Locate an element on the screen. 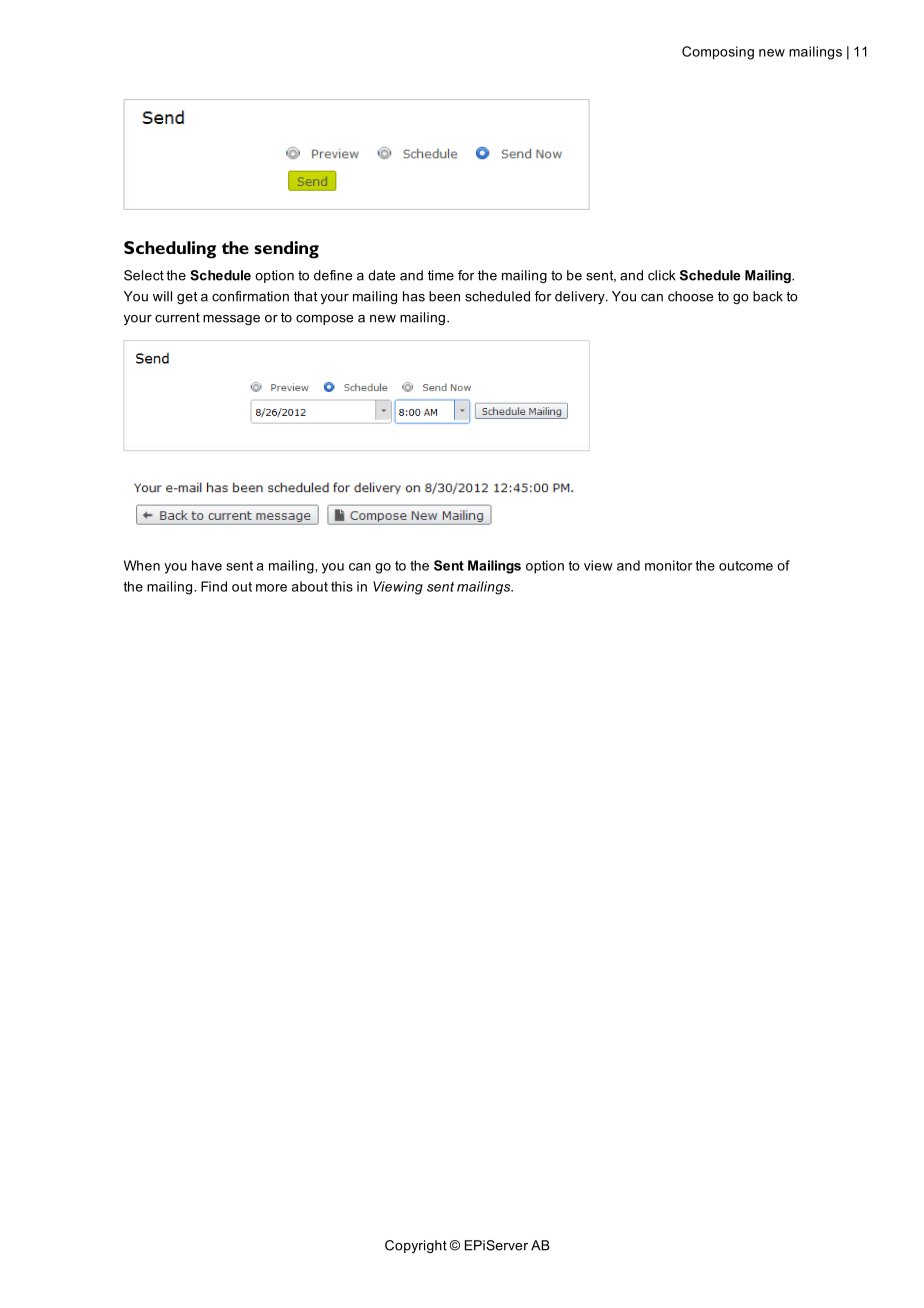 The width and height of the screenshot is (924, 1308). Composing is located at coordinates (718, 53).
